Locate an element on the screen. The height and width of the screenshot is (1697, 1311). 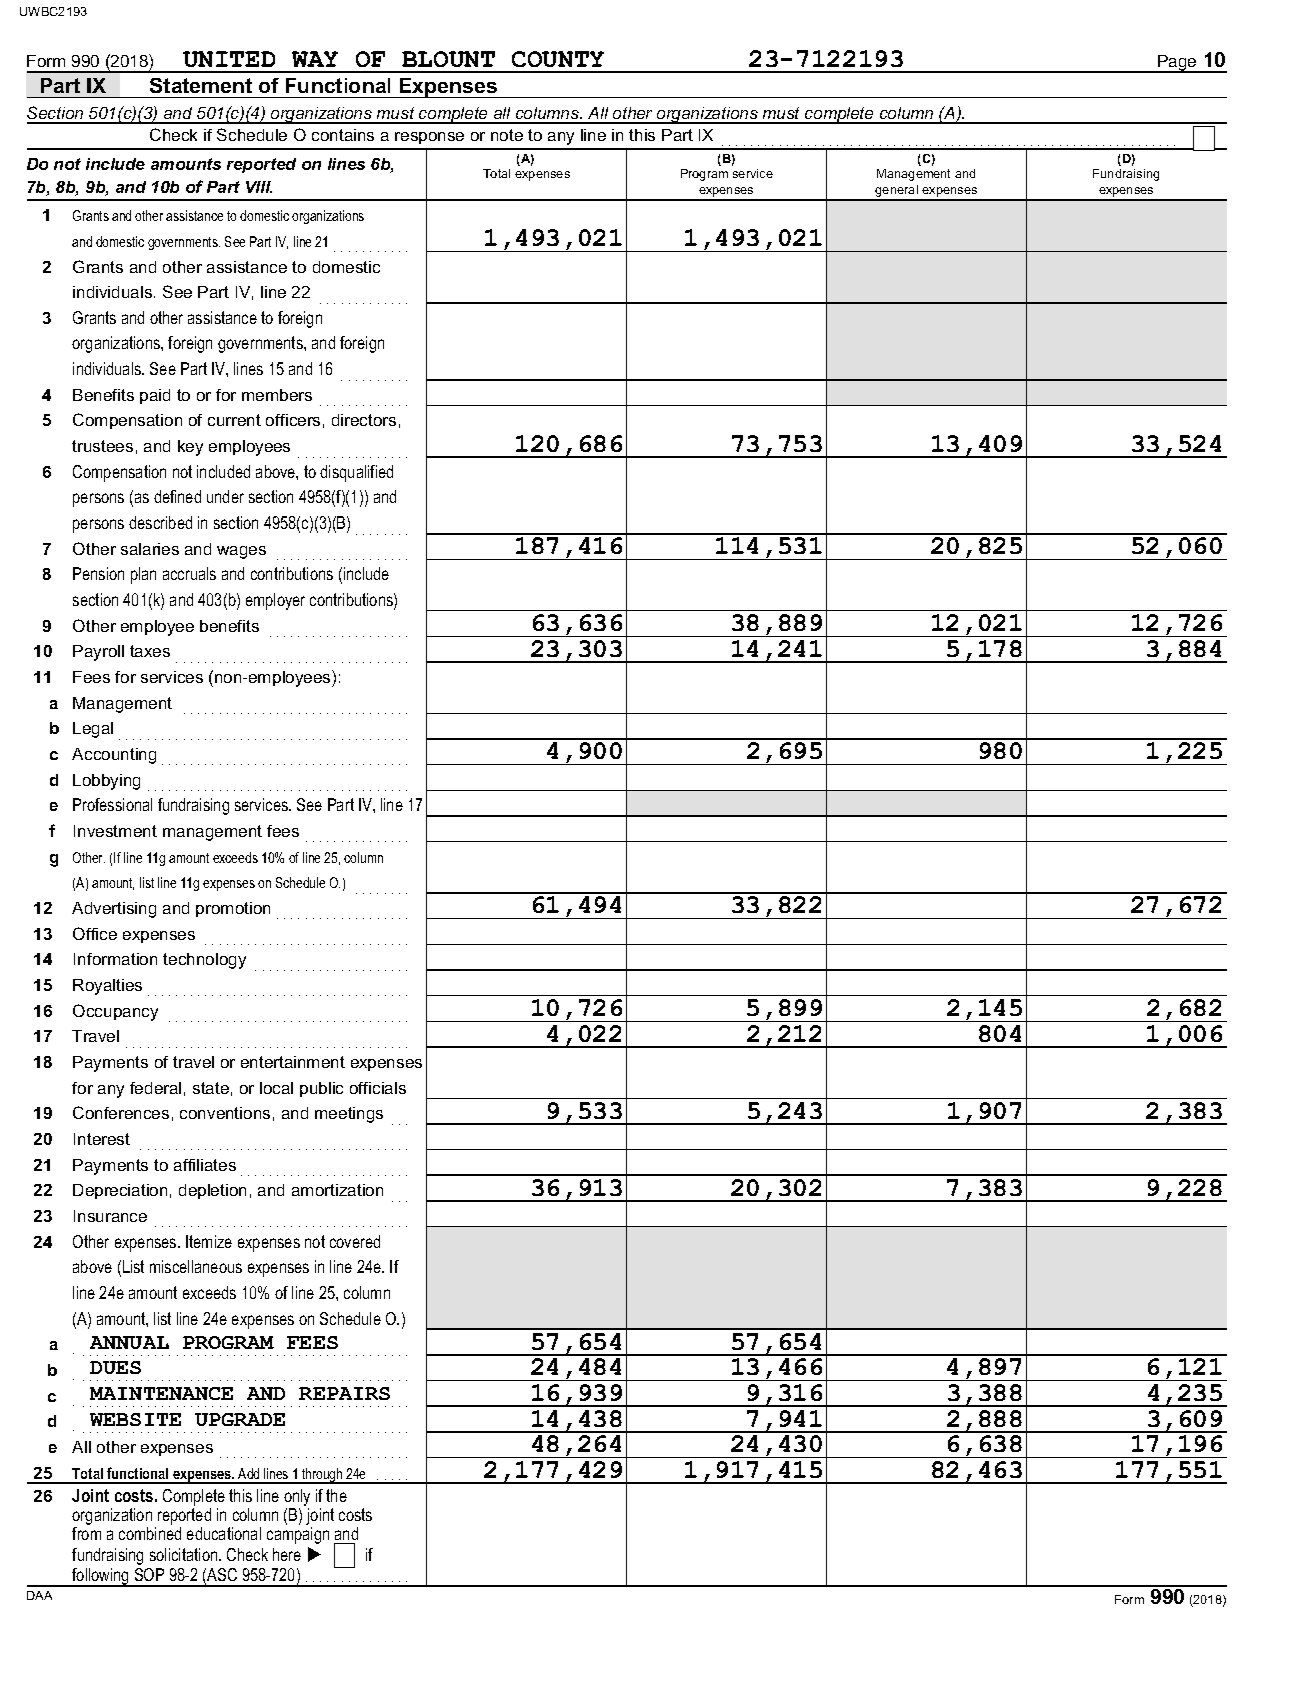
Page is located at coordinates (1177, 64).
